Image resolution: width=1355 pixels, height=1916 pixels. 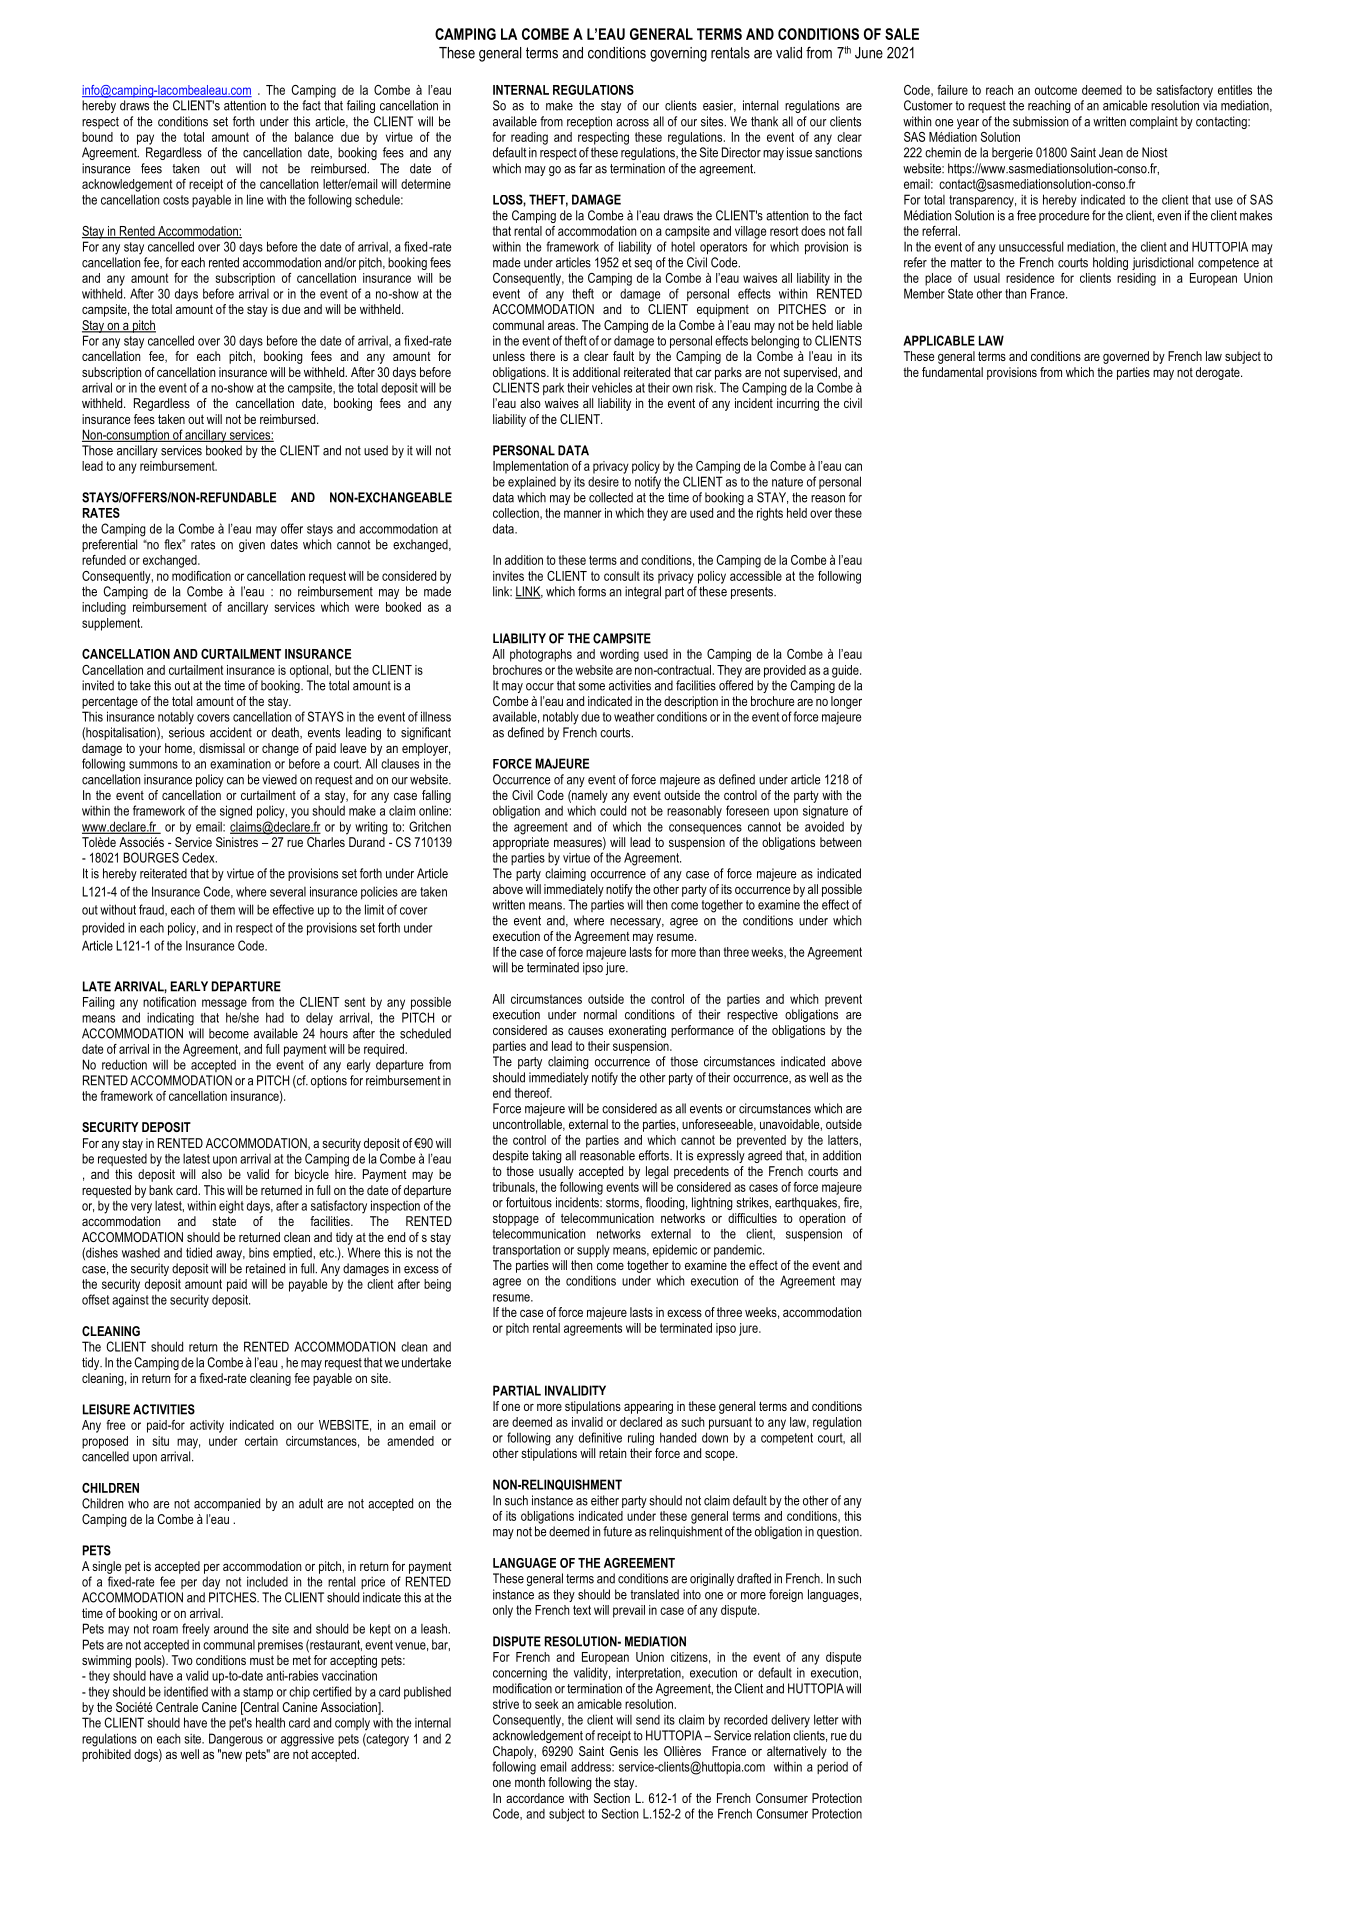 I want to click on across, so click(x=632, y=123).
